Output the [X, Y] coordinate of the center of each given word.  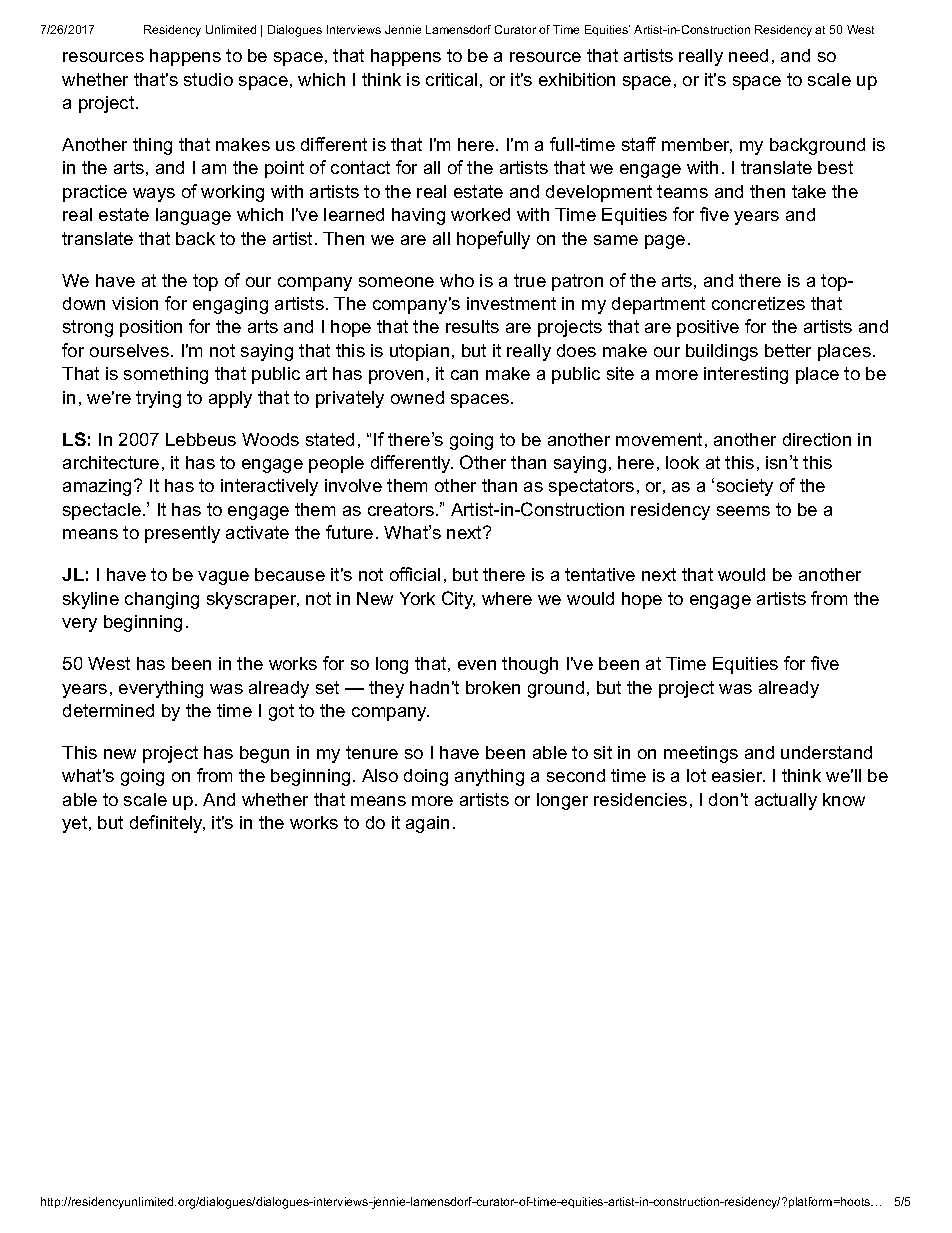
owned [417, 397]
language [193, 216]
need [748, 55]
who [457, 280]
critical [451, 79]
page [665, 242]
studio [208, 79]
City [458, 600]
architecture [111, 462]
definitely [167, 824]
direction [817, 439]
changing [162, 600]
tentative [600, 574]
